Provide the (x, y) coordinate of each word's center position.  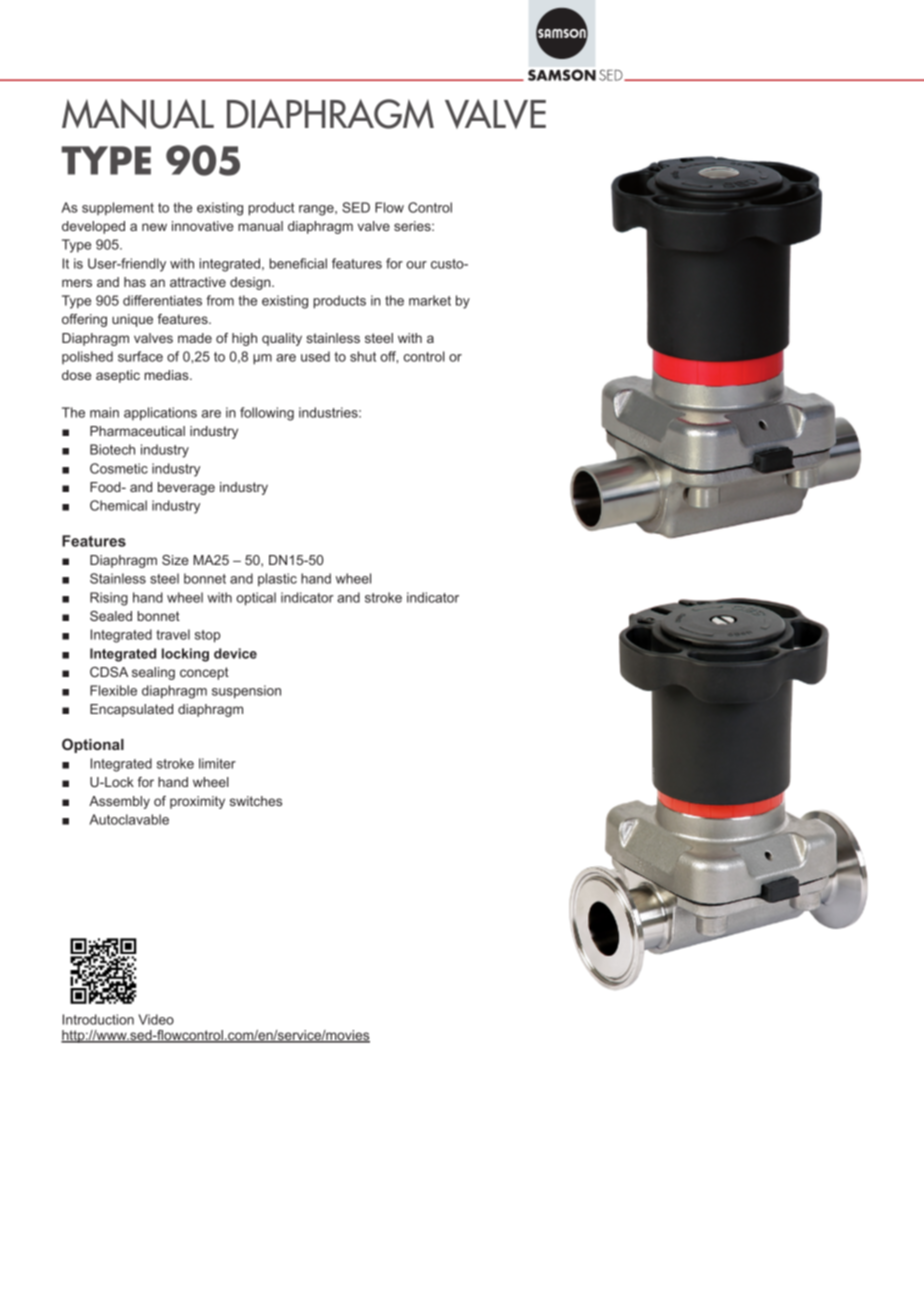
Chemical (118, 505)
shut (363, 356)
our (416, 265)
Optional (93, 745)
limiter (217, 763)
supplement (118, 209)
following (267, 414)
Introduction (98, 1019)
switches (256, 801)
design (251, 283)
